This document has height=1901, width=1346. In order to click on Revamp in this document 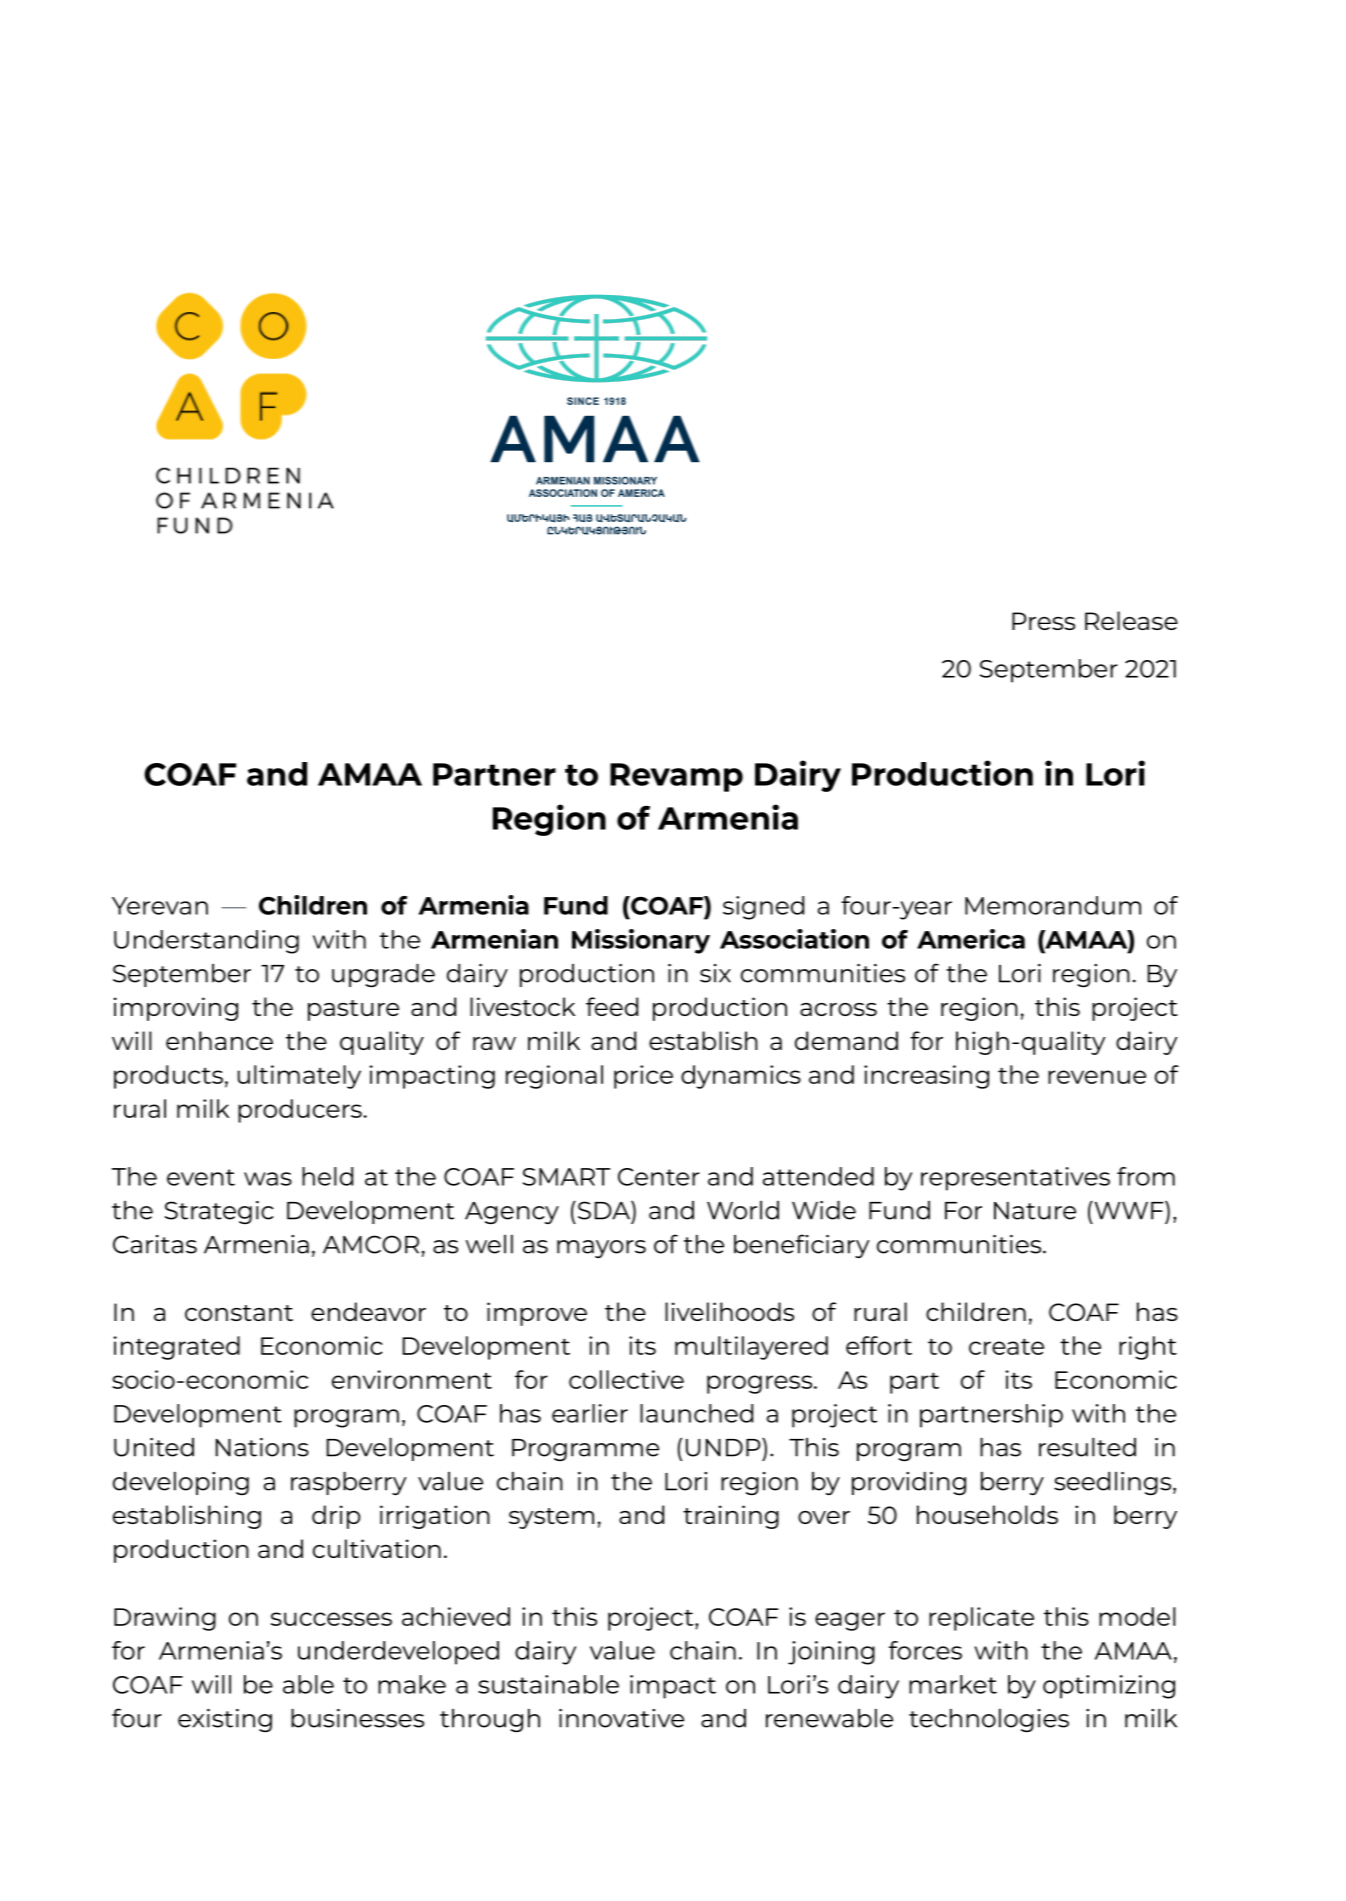, I will do `click(676, 777)`.
